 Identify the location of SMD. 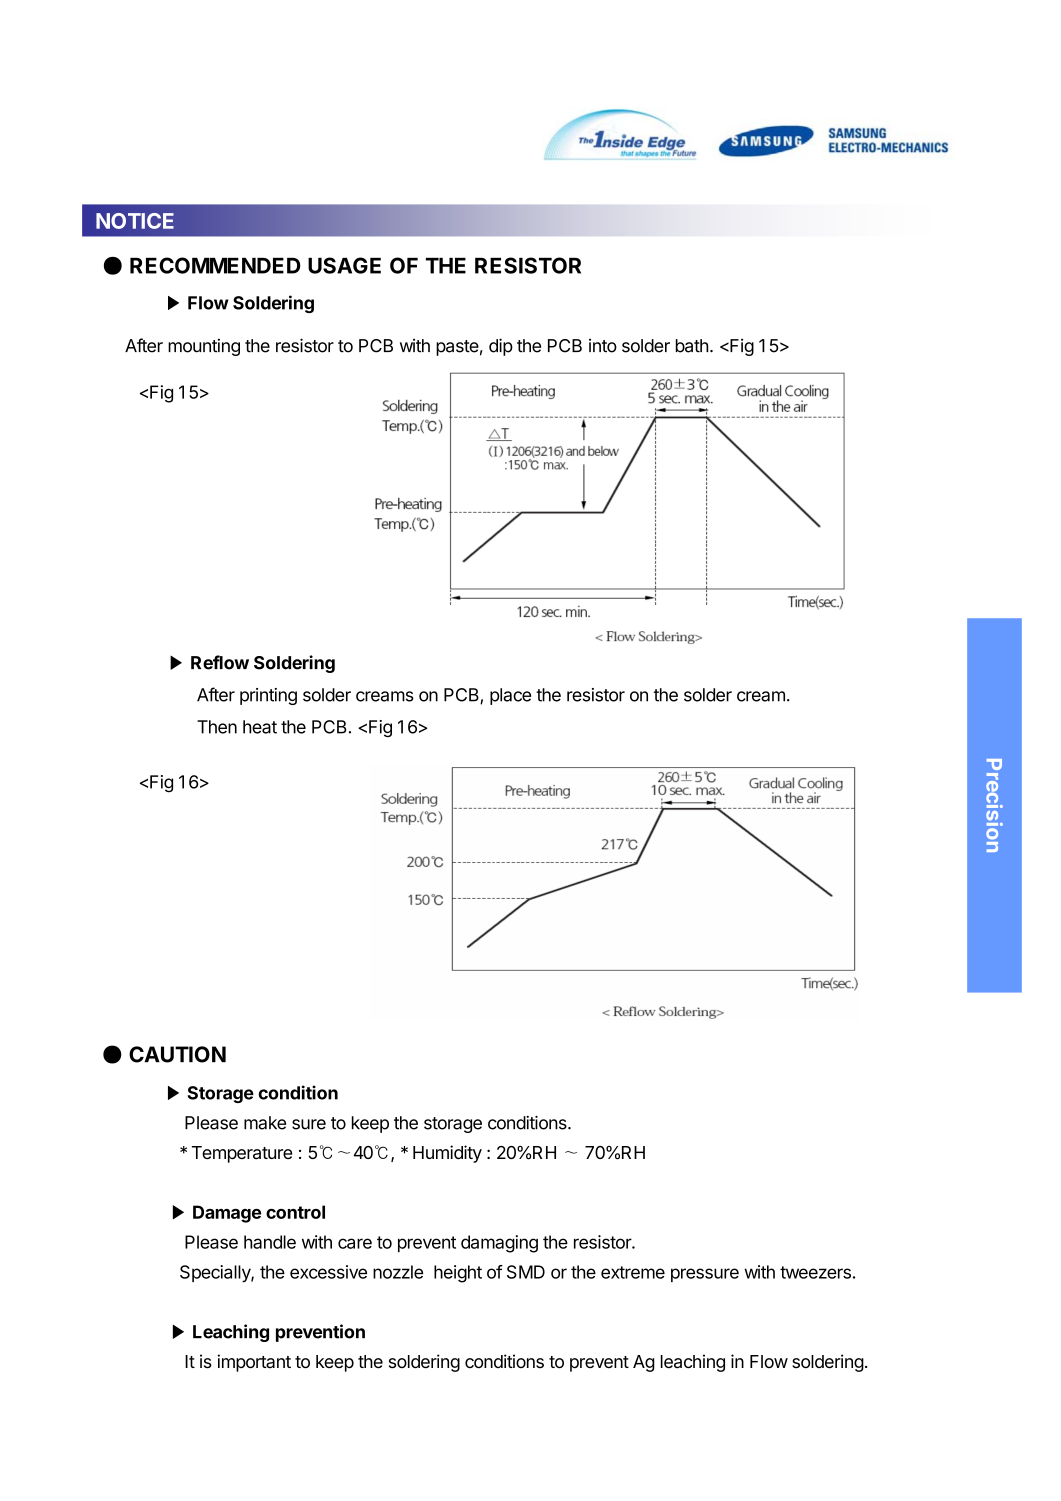
(526, 1272).
